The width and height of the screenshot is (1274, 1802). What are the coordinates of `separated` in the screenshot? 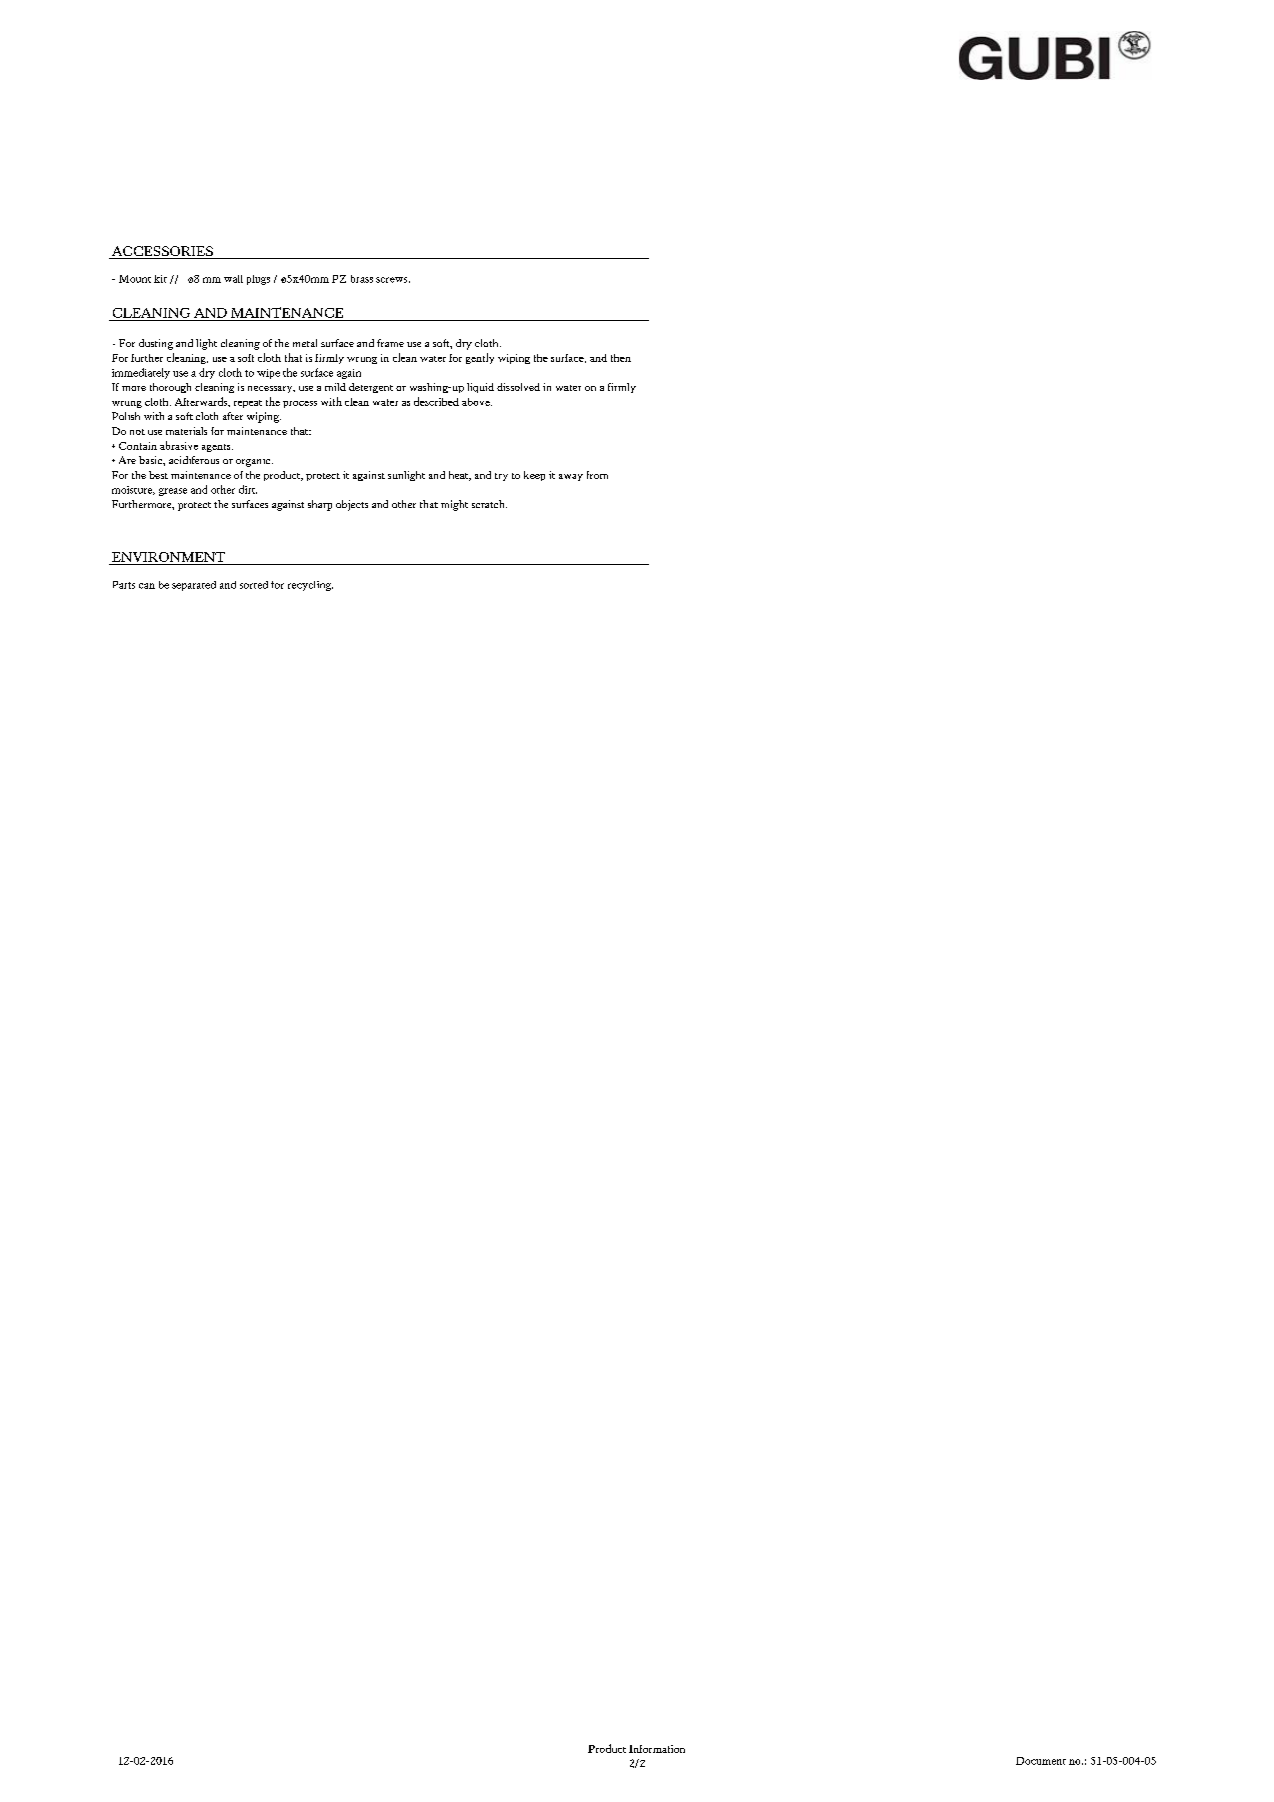 It's located at (194, 586).
